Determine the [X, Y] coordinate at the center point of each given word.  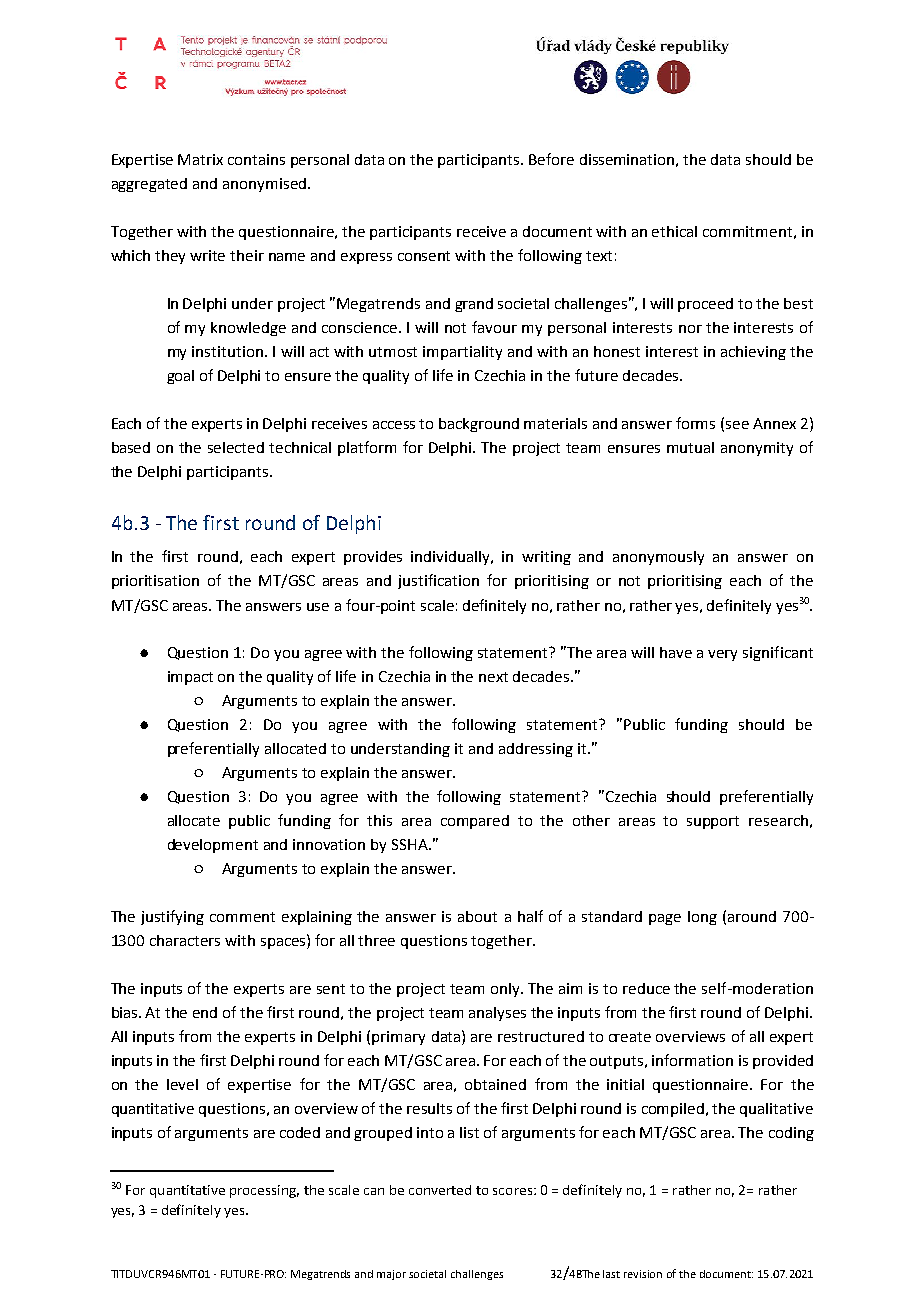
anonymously [658, 558]
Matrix [200, 159]
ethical [674, 231]
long [702, 918]
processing [264, 1191]
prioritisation [155, 582]
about [477, 916]
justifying [172, 917]
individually [452, 558]
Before [551, 159]
